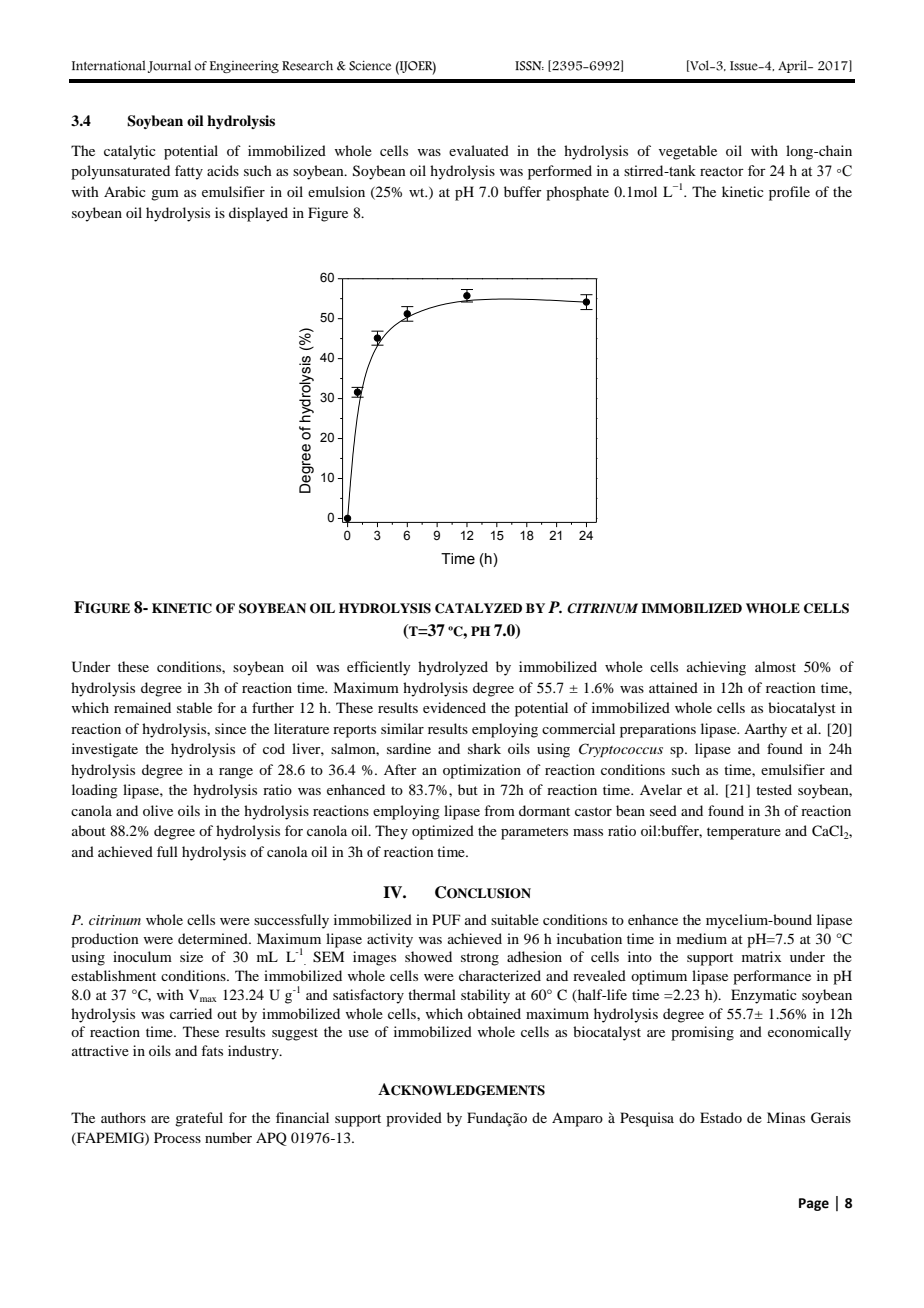 The image size is (924, 1308). I want to click on evaluated, so click(479, 150).
